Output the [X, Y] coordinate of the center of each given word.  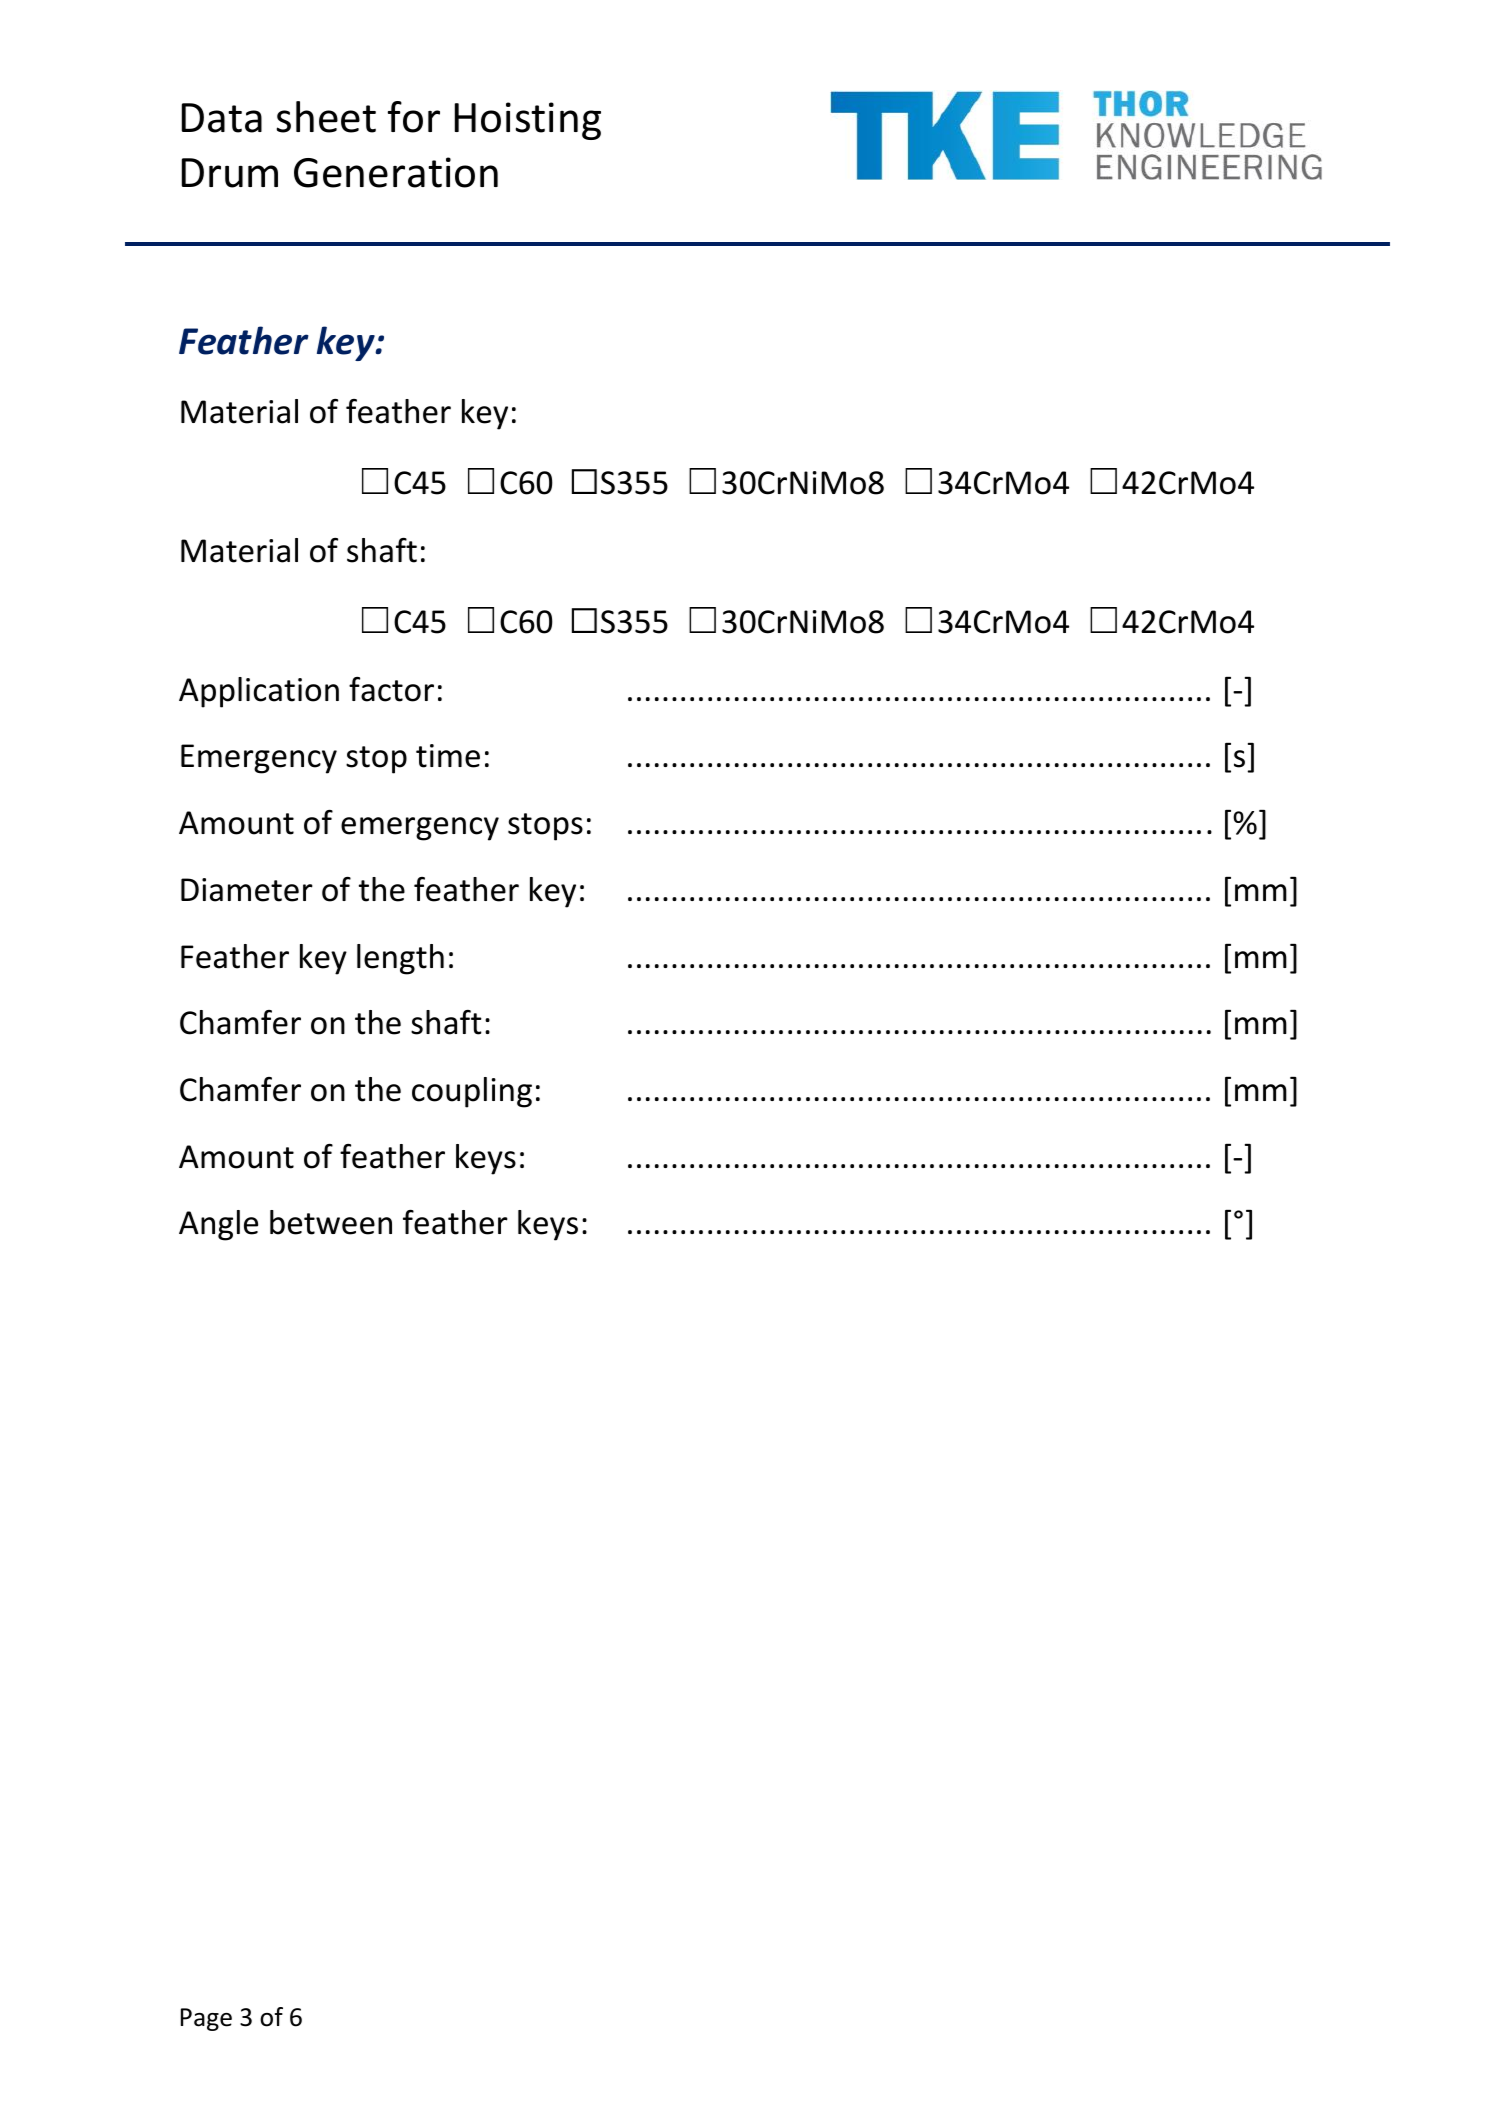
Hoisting [528, 121]
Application [259, 692]
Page [206, 2019]
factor [391, 689]
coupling [472, 1092]
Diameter [247, 890]
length [400, 959]
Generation [396, 172]
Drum [230, 173]
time [448, 756]
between [331, 1222]
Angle [218, 1225]
